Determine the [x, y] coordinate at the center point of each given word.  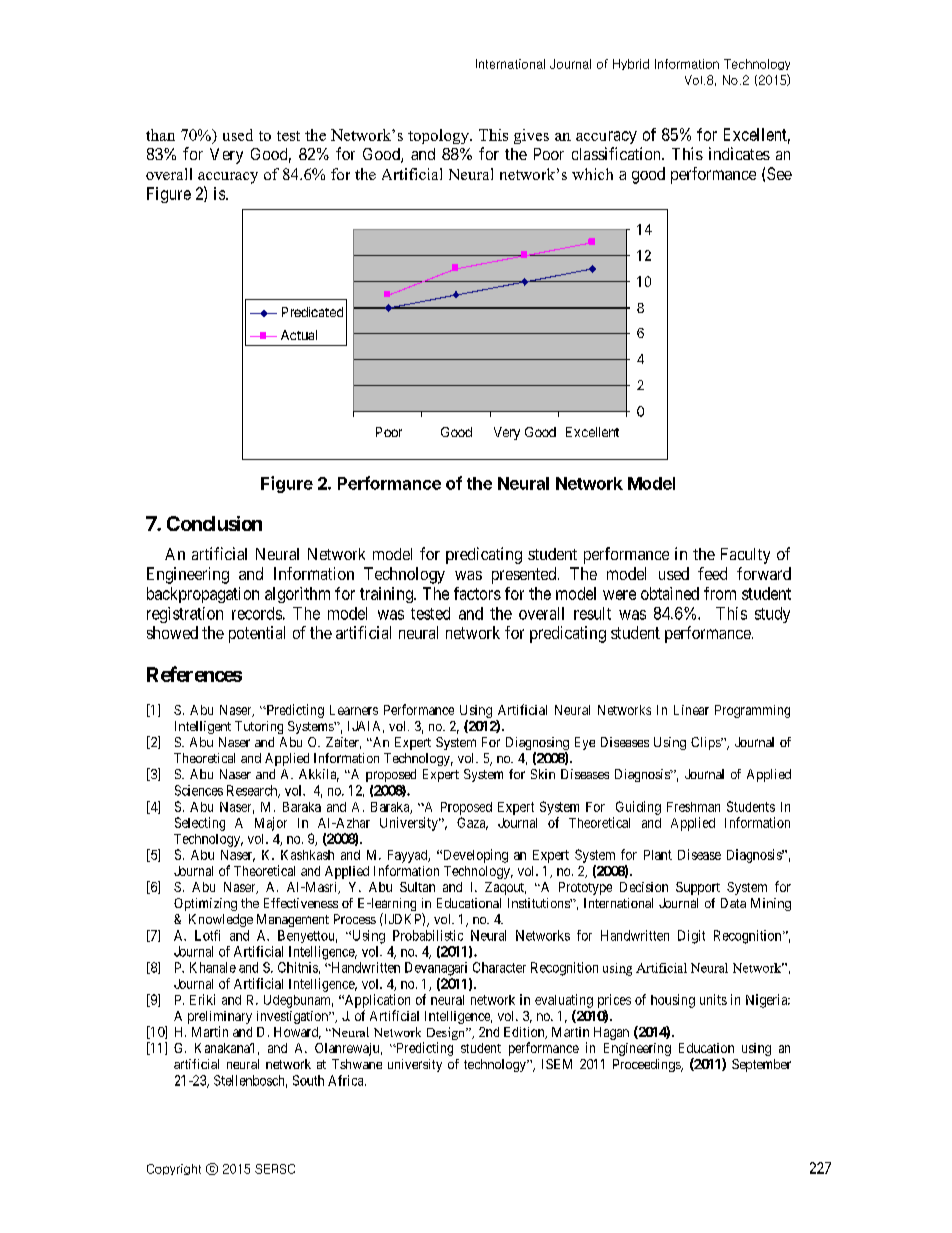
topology [439, 136]
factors [477, 593]
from [720, 593]
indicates [739, 153]
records [257, 613]
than [160, 135]
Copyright [174, 1169]
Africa [347, 1080]
